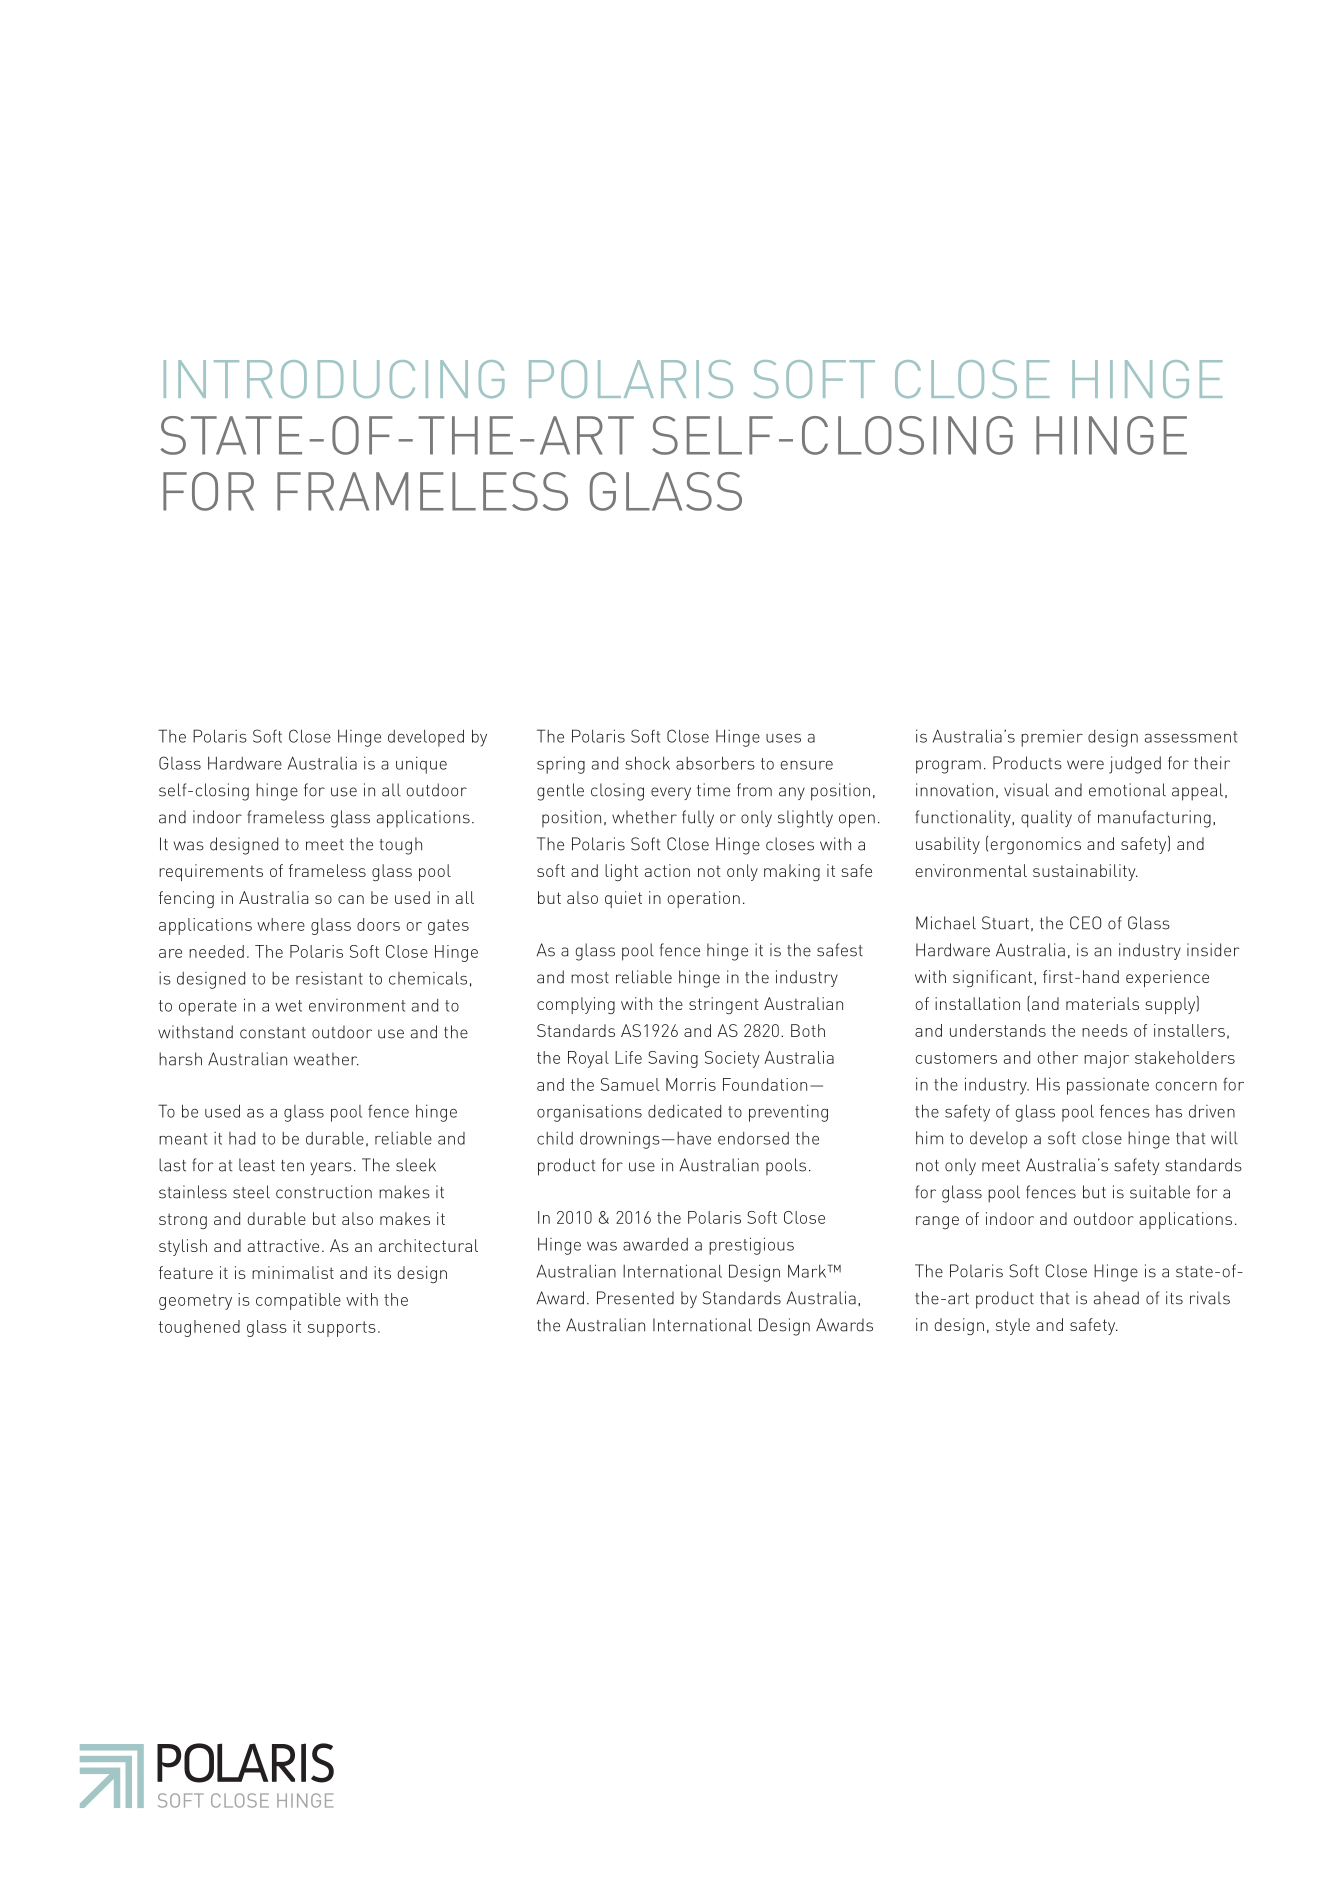 Image resolution: width=1334 pixels, height=1887 pixels. Describe the element at coordinates (783, 738) in the document. I see `uses` at that location.
